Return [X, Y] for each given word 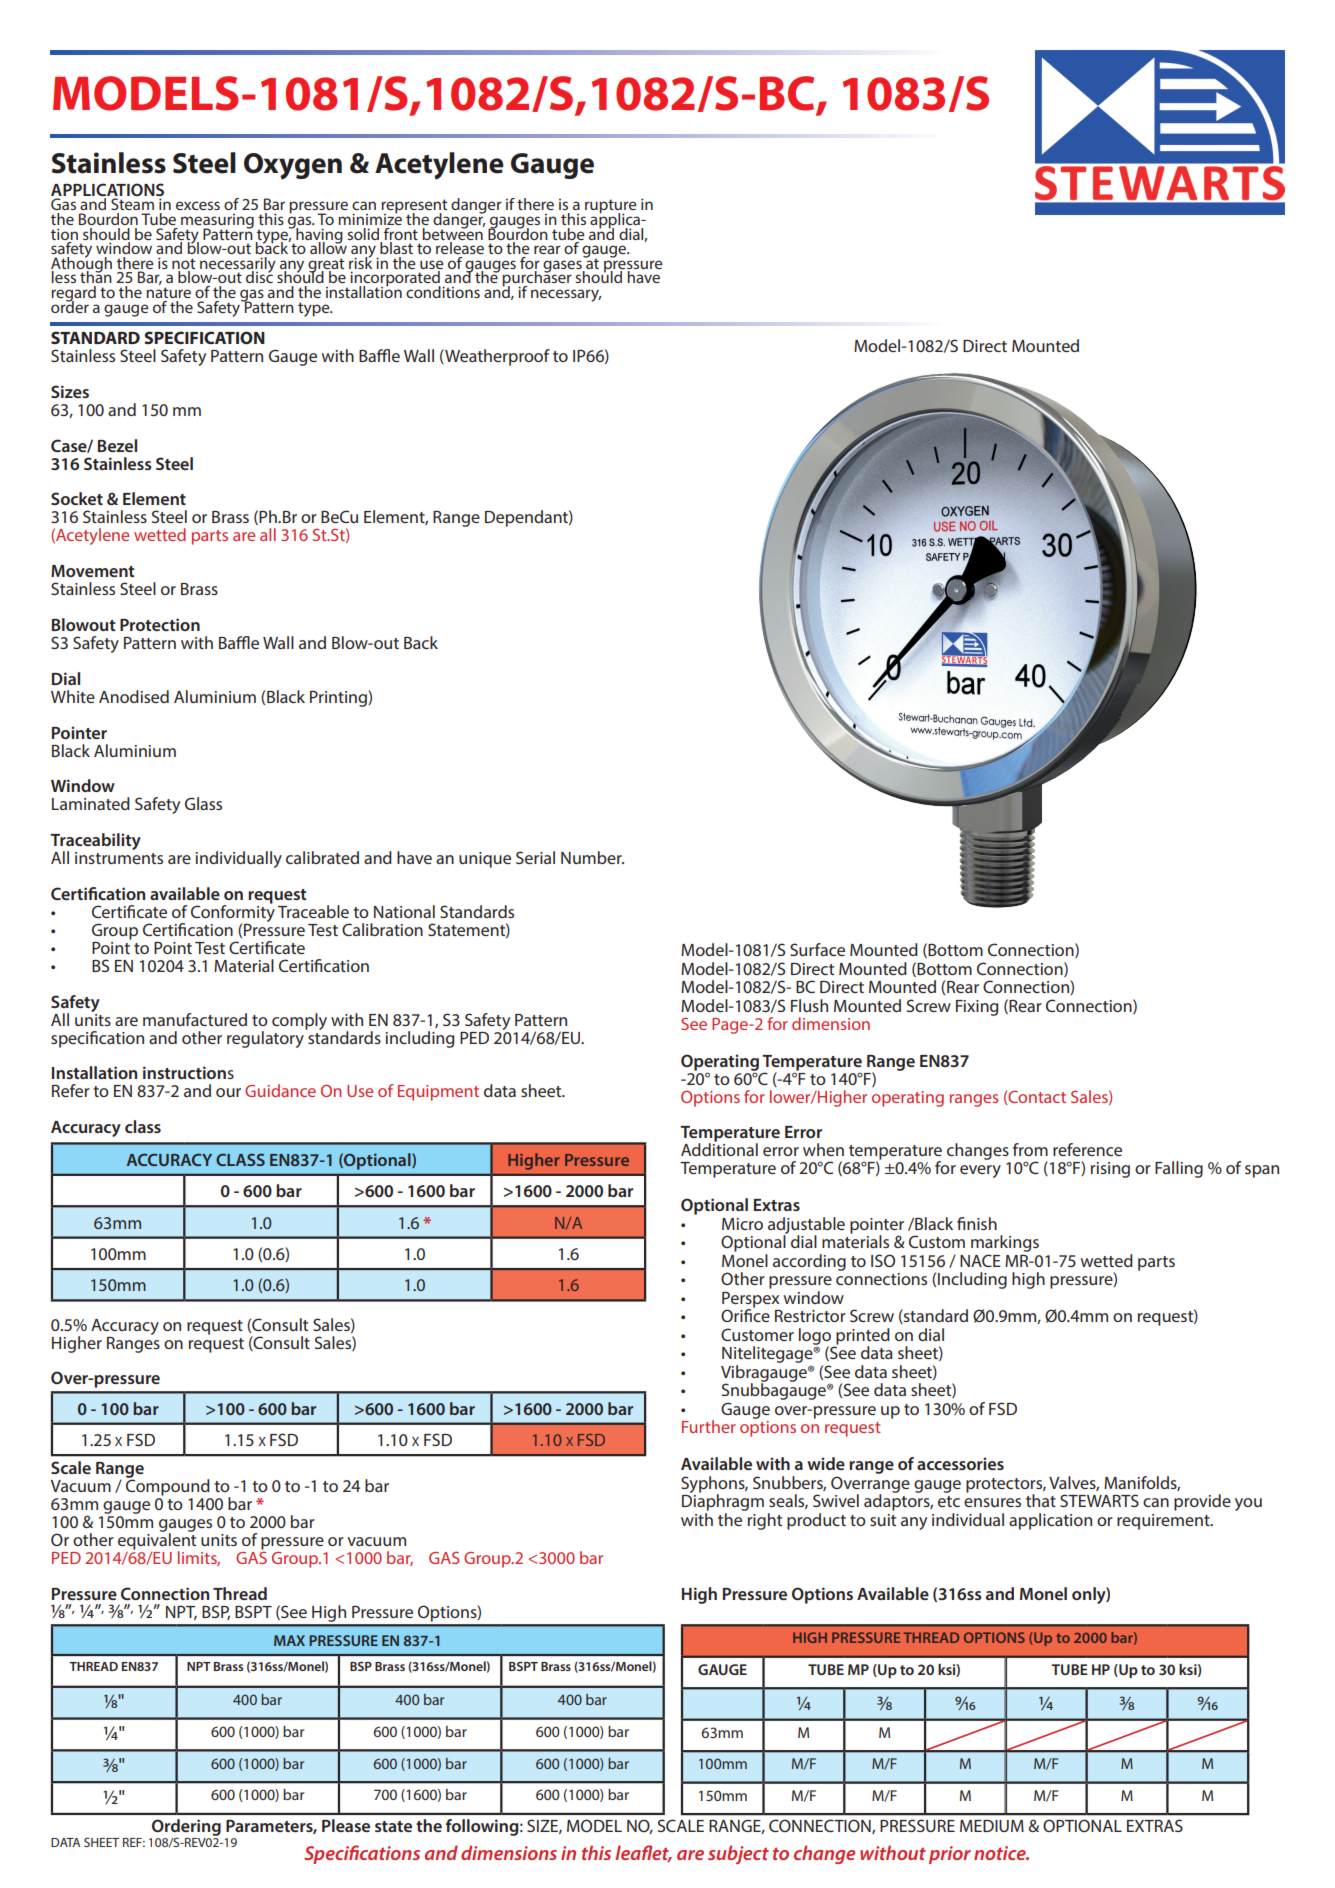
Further [709, 1426]
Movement [93, 571]
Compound [168, 1486]
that [1041, 1500]
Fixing [977, 1008]
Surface [817, 949]
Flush [809, 1005]
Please [346, 1825]
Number [592, 857]
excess [198, 205]
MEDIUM [992, 1826]
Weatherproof [496, 357]
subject [738, 1854]
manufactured [195, 1019]
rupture [611, 207]
